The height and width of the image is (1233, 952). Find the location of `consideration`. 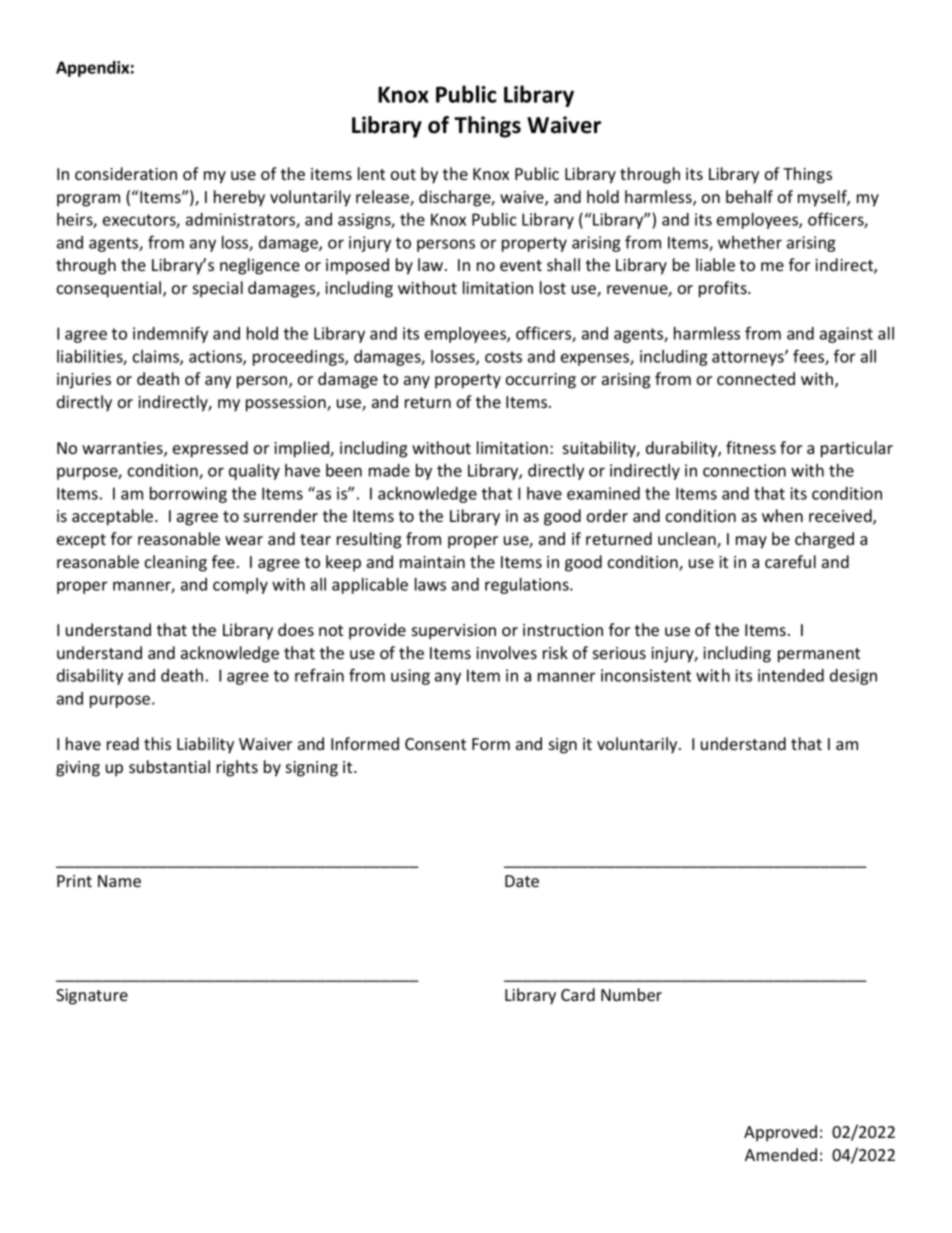

consideration is located at coordinates (126, 173).
